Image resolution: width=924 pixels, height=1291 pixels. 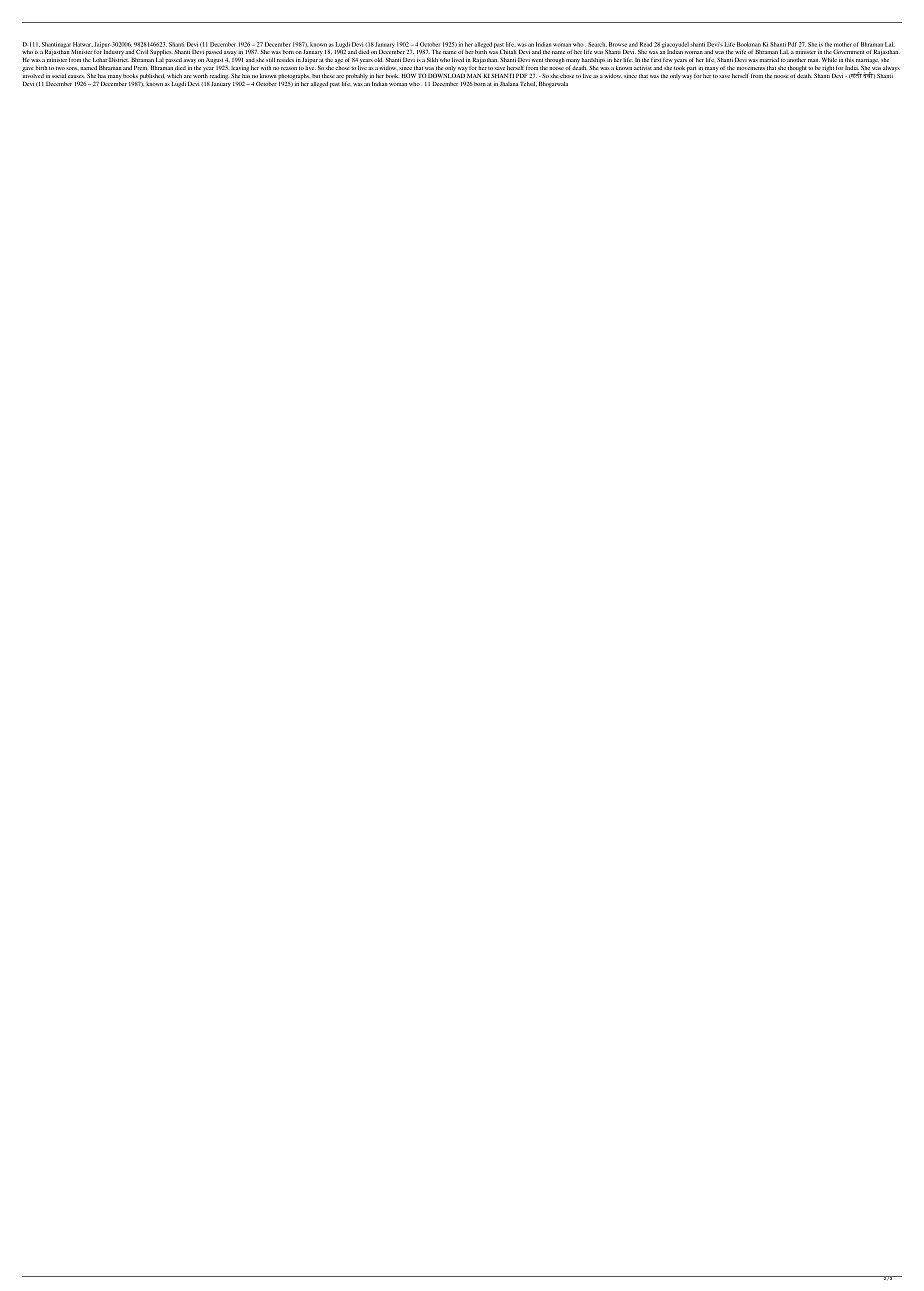 I want to click on part, so click(x=691, y=70).
